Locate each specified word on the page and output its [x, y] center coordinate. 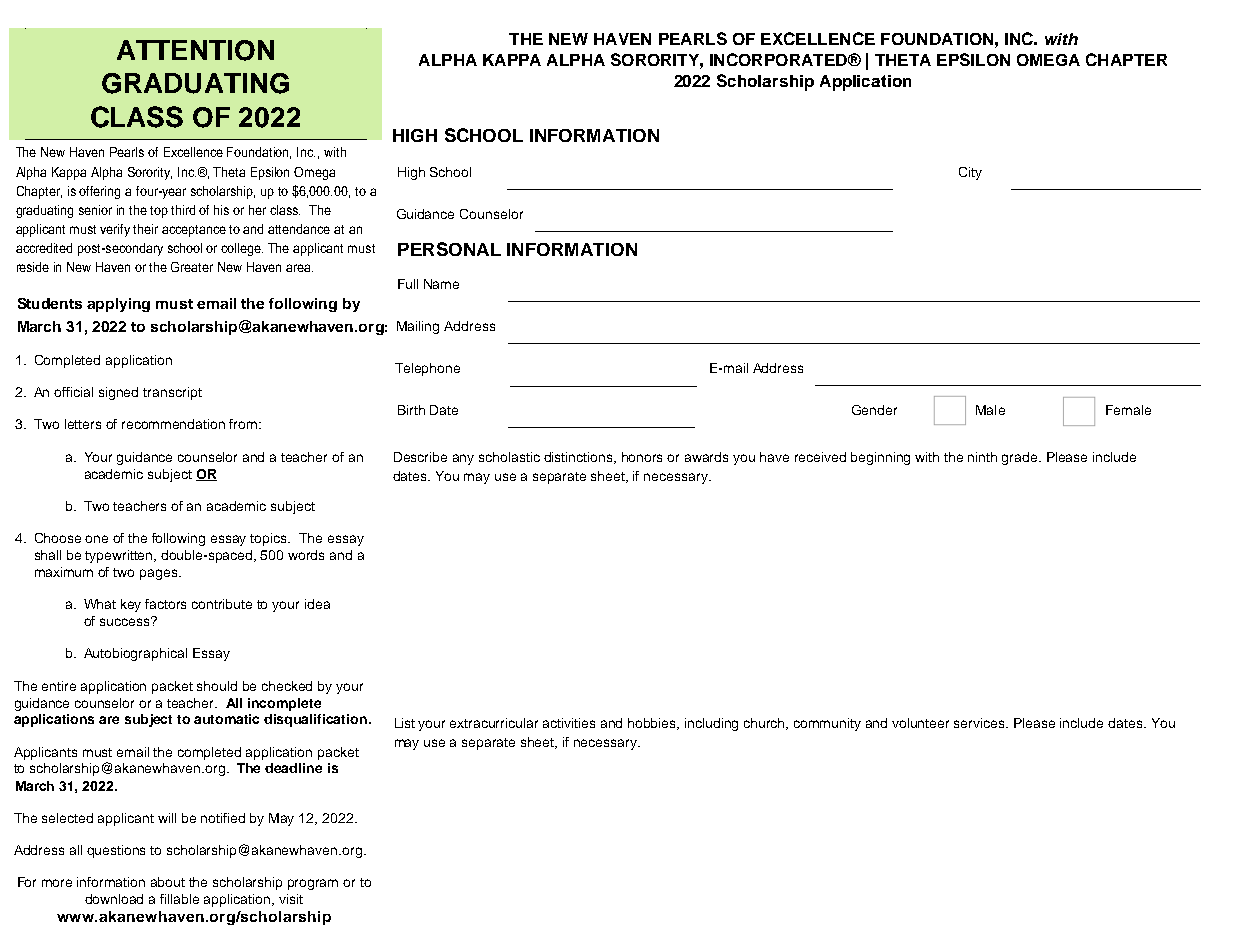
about [168, 882]
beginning [880, 458]
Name [441, 284]
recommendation [173, 424]
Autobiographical [135, 654]
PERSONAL [449, 249]
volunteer [920, 723]
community [827, 724]
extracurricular [494, 723]
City [970, 173]
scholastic [509, 457]
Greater [192, 267]
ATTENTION [195, 50]
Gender [874, 410]
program [313, 884]
